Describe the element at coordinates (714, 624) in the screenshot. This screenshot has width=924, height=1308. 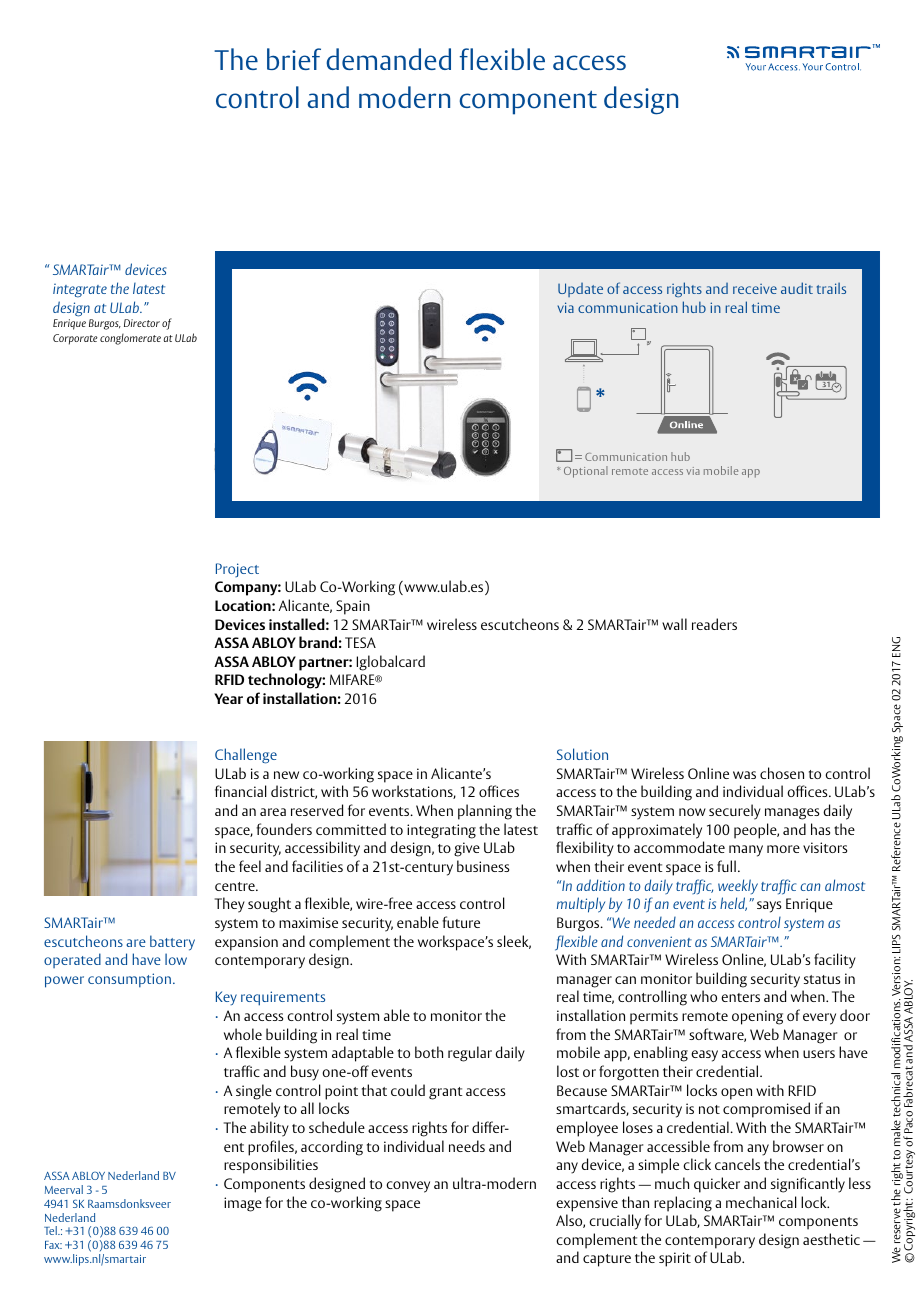
I see `readers` at that location.
